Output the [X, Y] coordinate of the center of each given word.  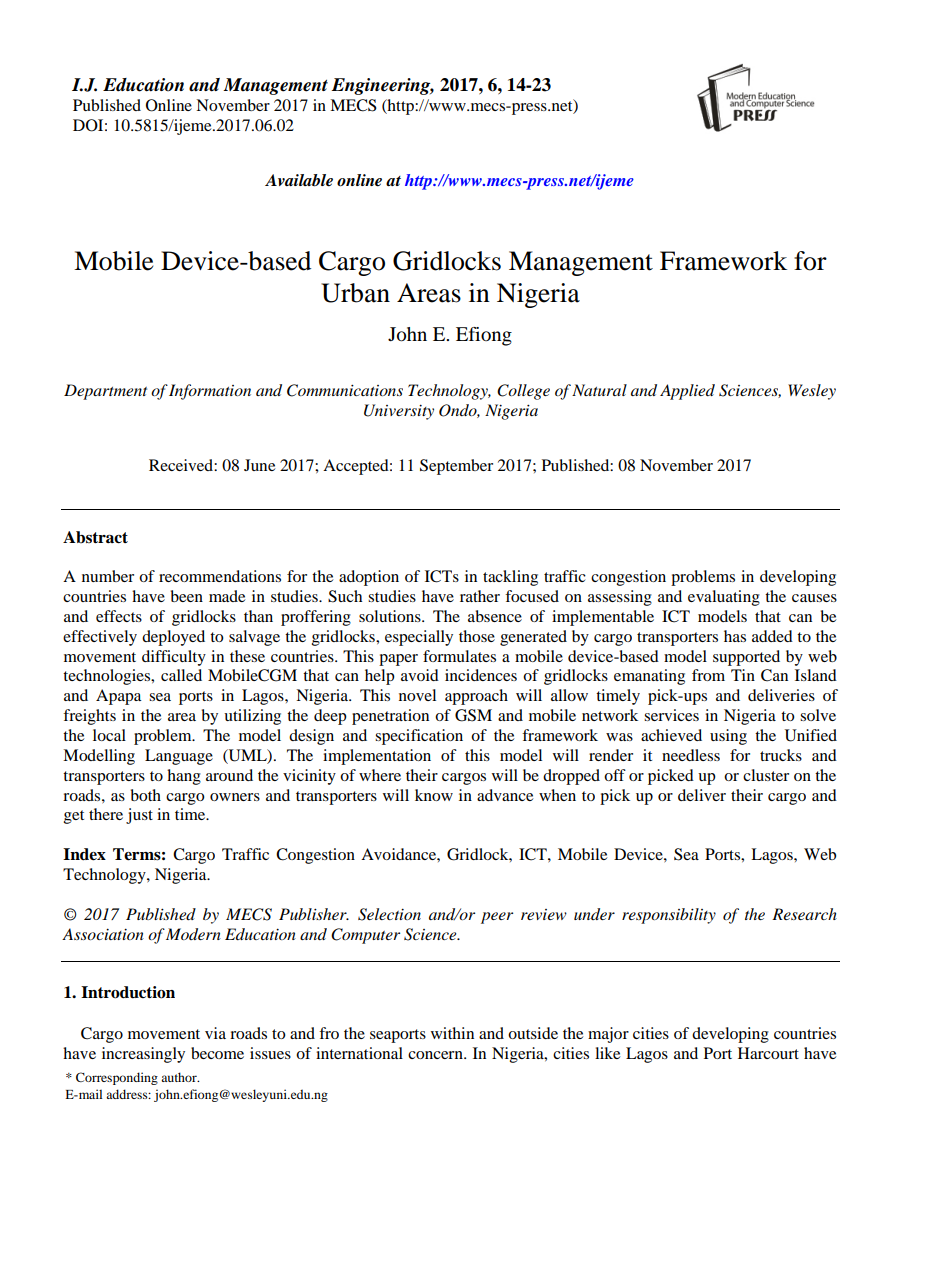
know [434, 795]
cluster [766, 775]
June [259, 465]
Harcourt [768, 1053]
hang [184, 777]
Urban [355, 293]
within [452, 1033]
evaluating [724, 598]
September [456, 467]
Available [299, 180]
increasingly [143, 1055]
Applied [687, 392]
